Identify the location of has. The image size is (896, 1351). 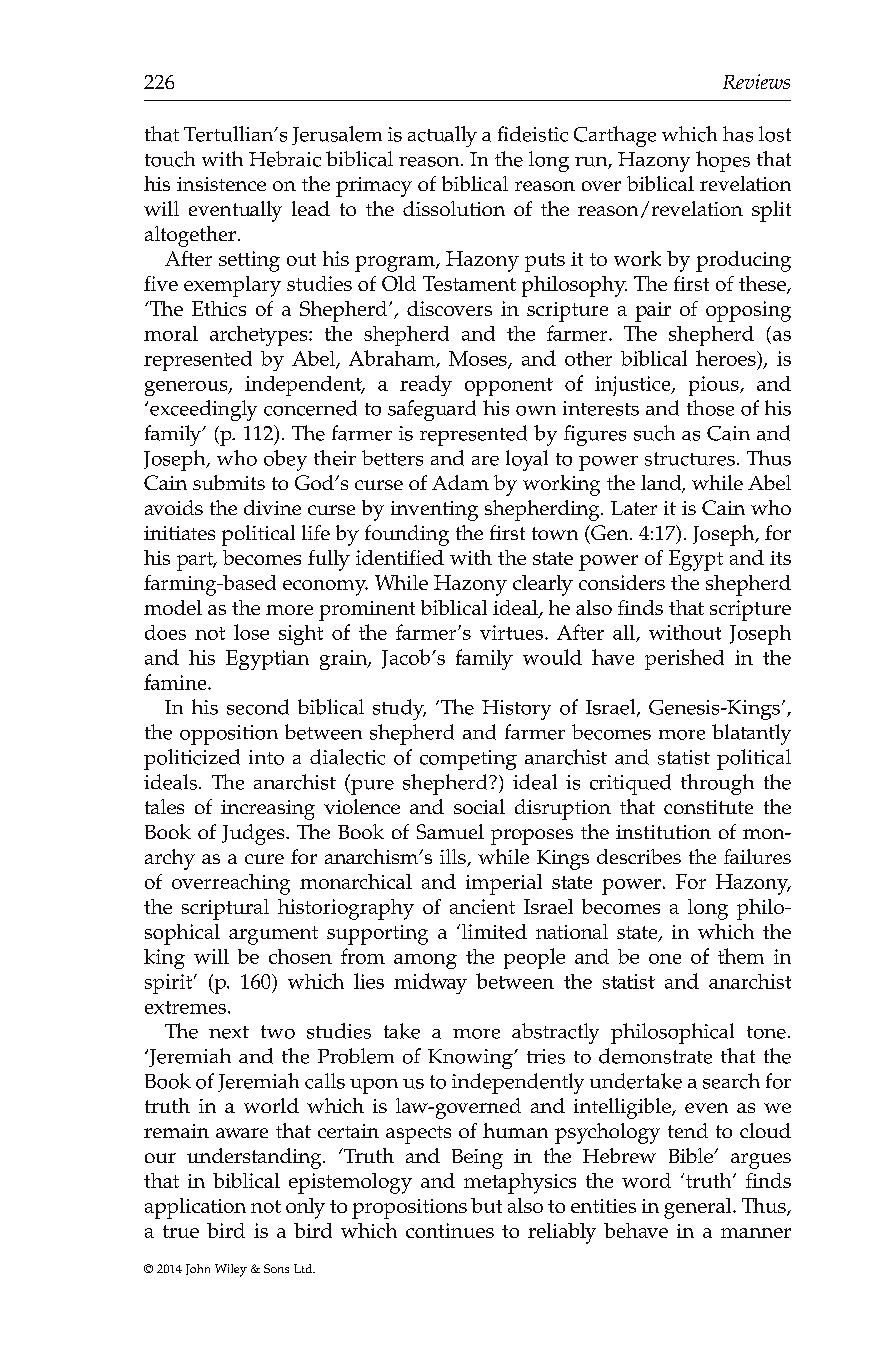
(738, 134).
